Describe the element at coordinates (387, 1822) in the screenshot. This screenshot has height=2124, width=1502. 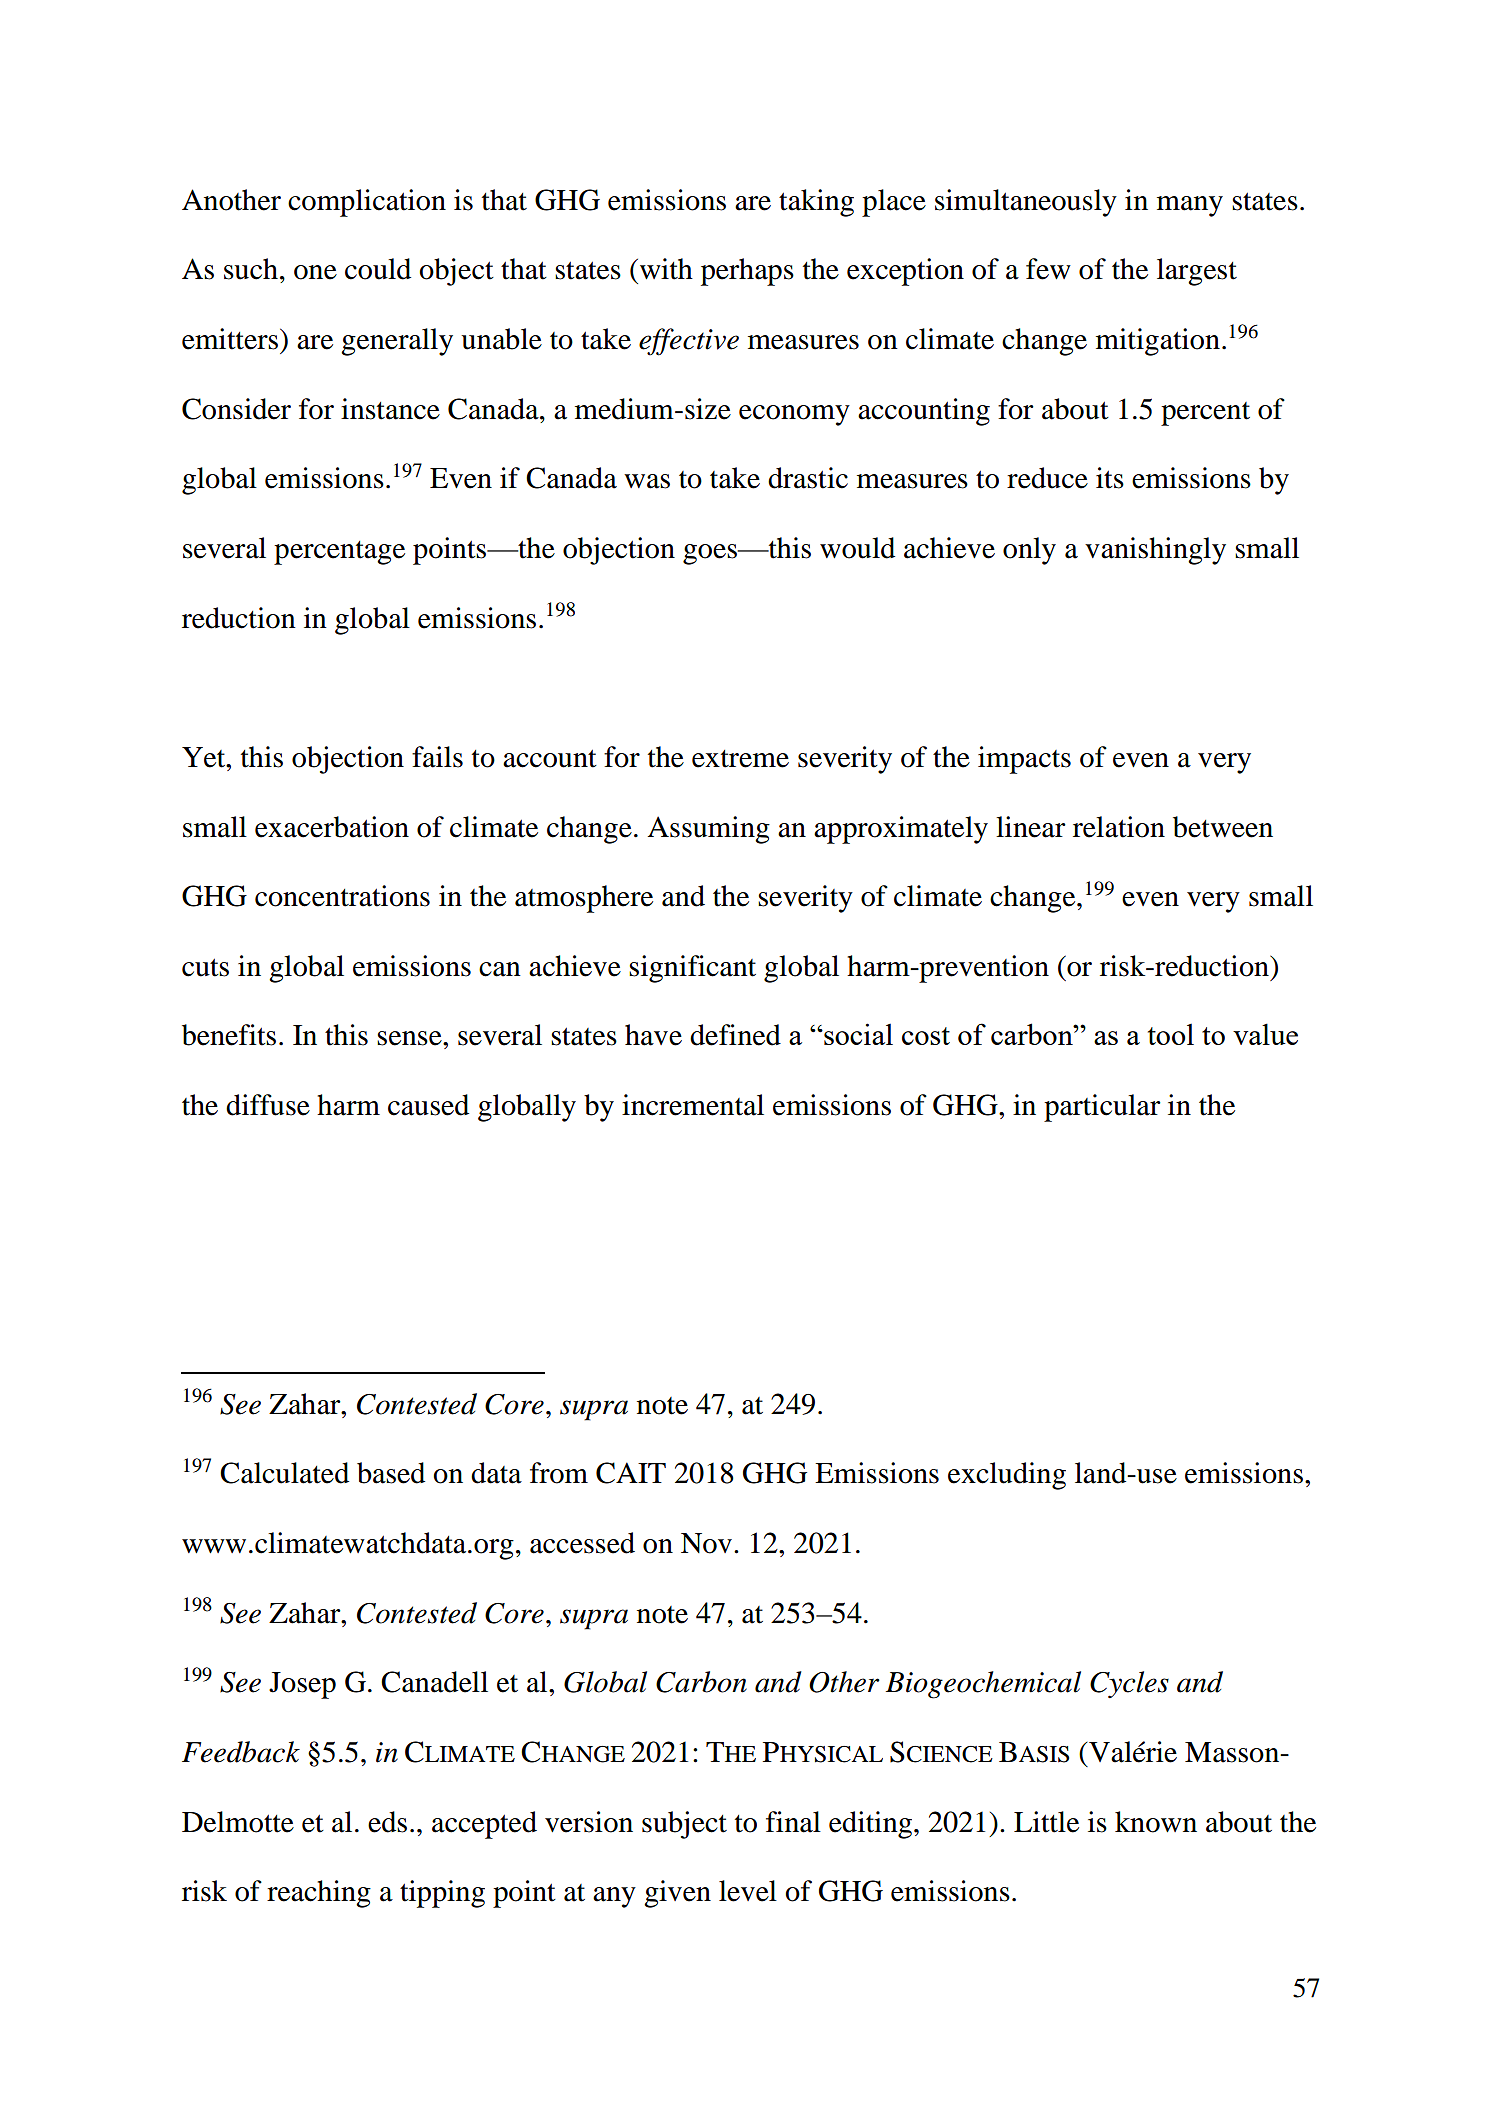
I see `eds` at that location.
